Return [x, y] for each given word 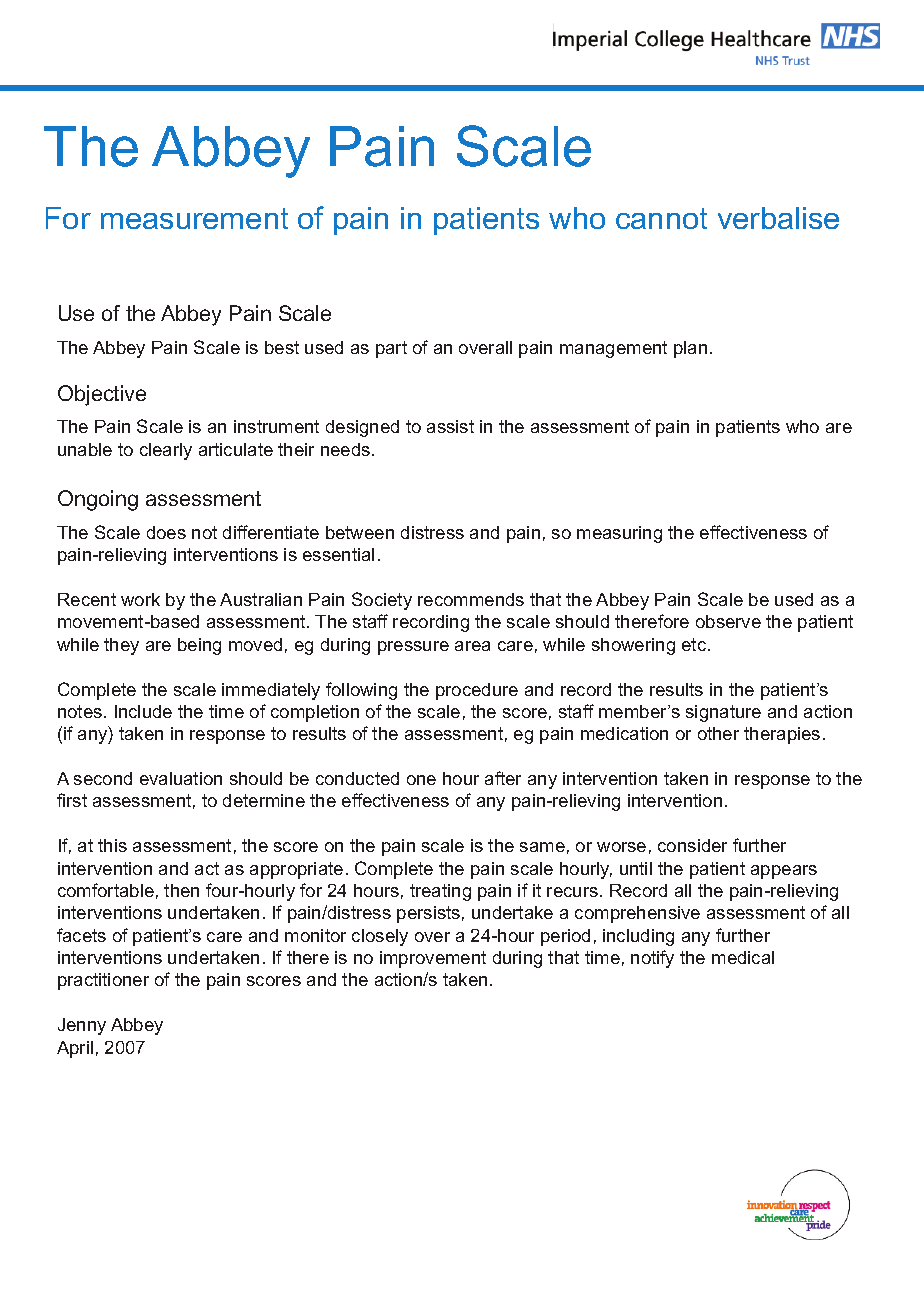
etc [695, 644]
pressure [413, 648]
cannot [661, 218]
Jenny [82, 1026]
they [121, 646]
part [391, 349]
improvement [433, 959]
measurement [194, 218]
